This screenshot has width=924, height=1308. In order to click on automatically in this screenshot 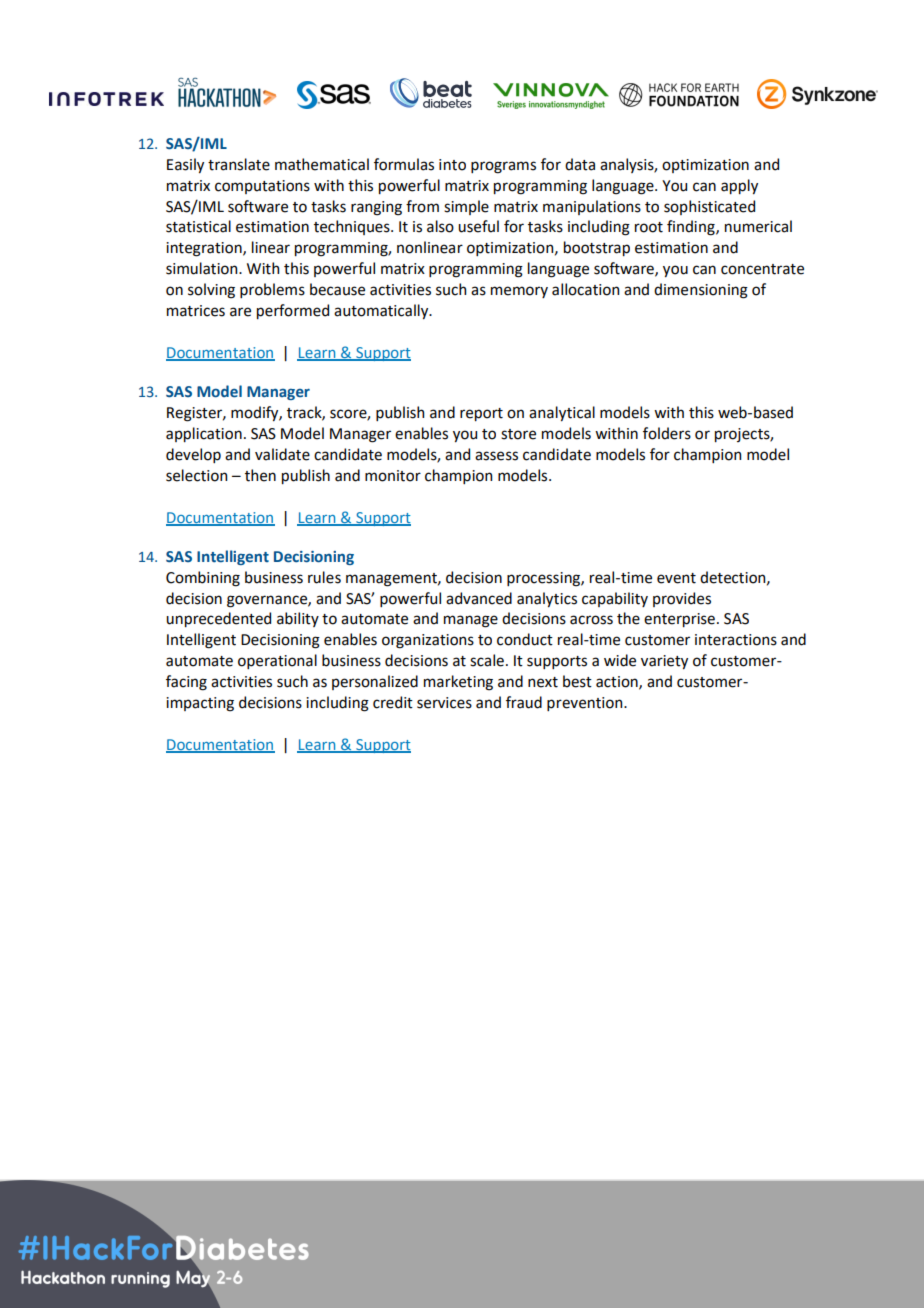, I will do `click(382, 311)`.
